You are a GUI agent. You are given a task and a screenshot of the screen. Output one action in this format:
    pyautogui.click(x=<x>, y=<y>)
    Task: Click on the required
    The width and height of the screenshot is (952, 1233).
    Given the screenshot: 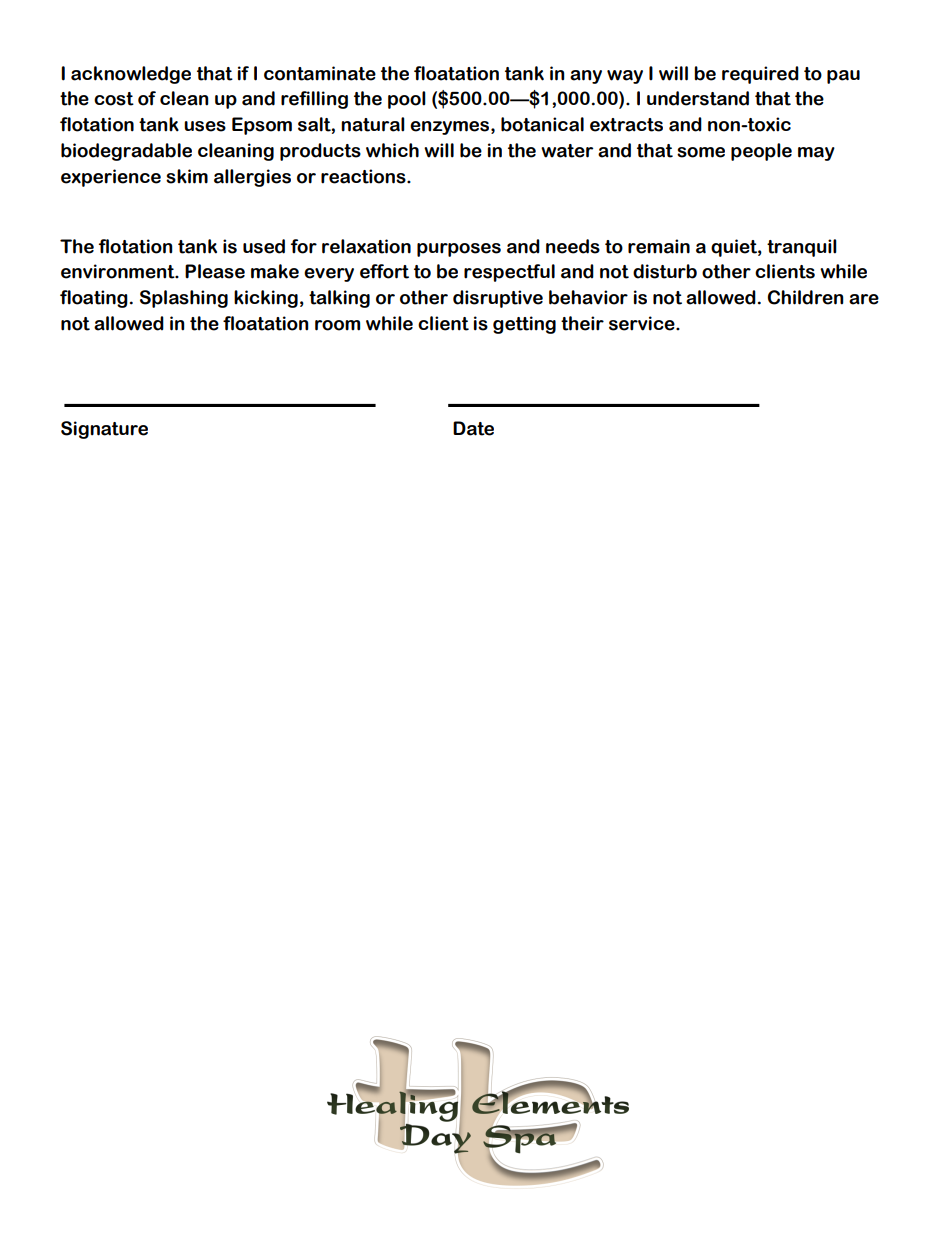 What is the action you would take?
    pyautogui.click(x=760, y=75)
